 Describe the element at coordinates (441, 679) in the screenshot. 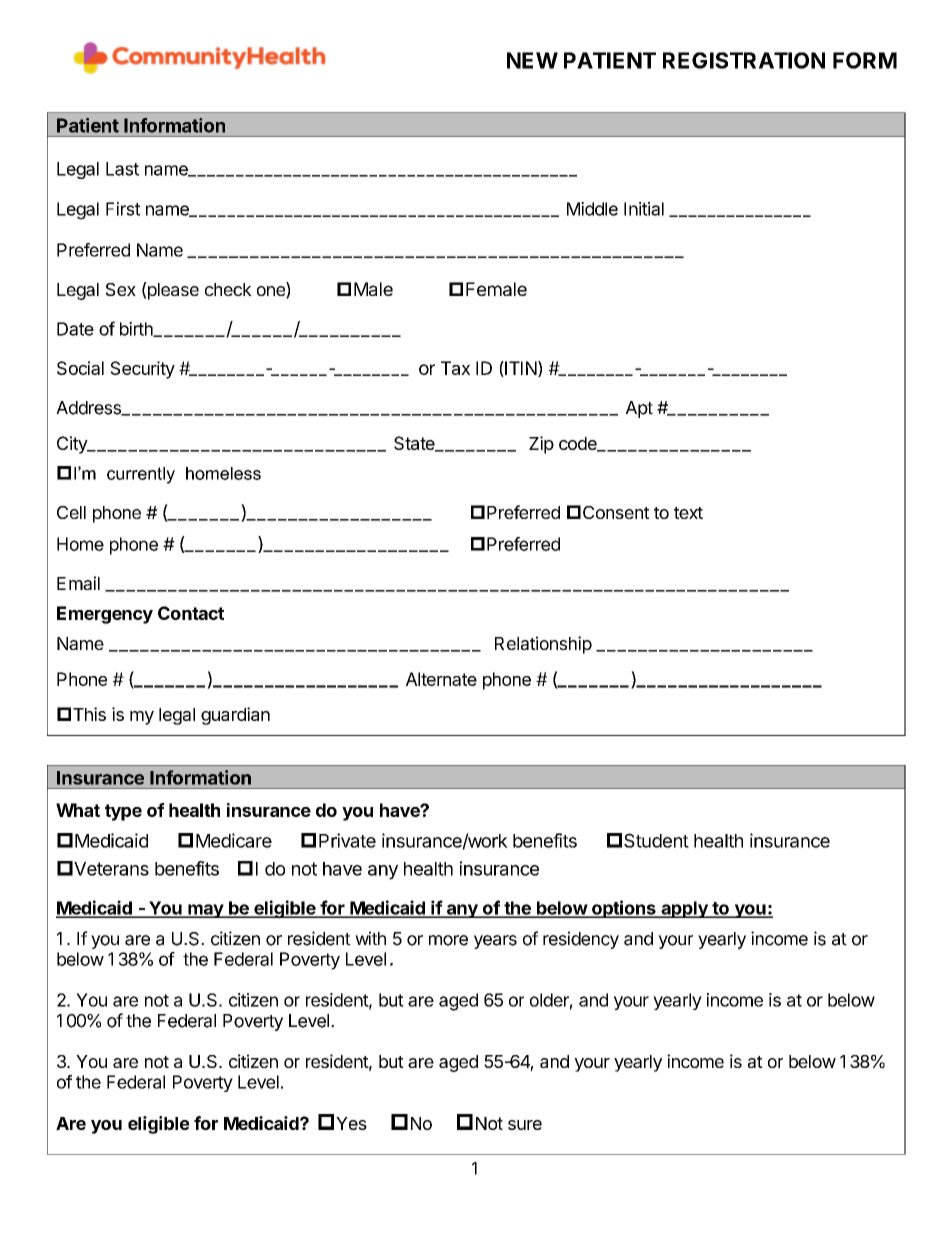

I see `Alternate` at that location.
